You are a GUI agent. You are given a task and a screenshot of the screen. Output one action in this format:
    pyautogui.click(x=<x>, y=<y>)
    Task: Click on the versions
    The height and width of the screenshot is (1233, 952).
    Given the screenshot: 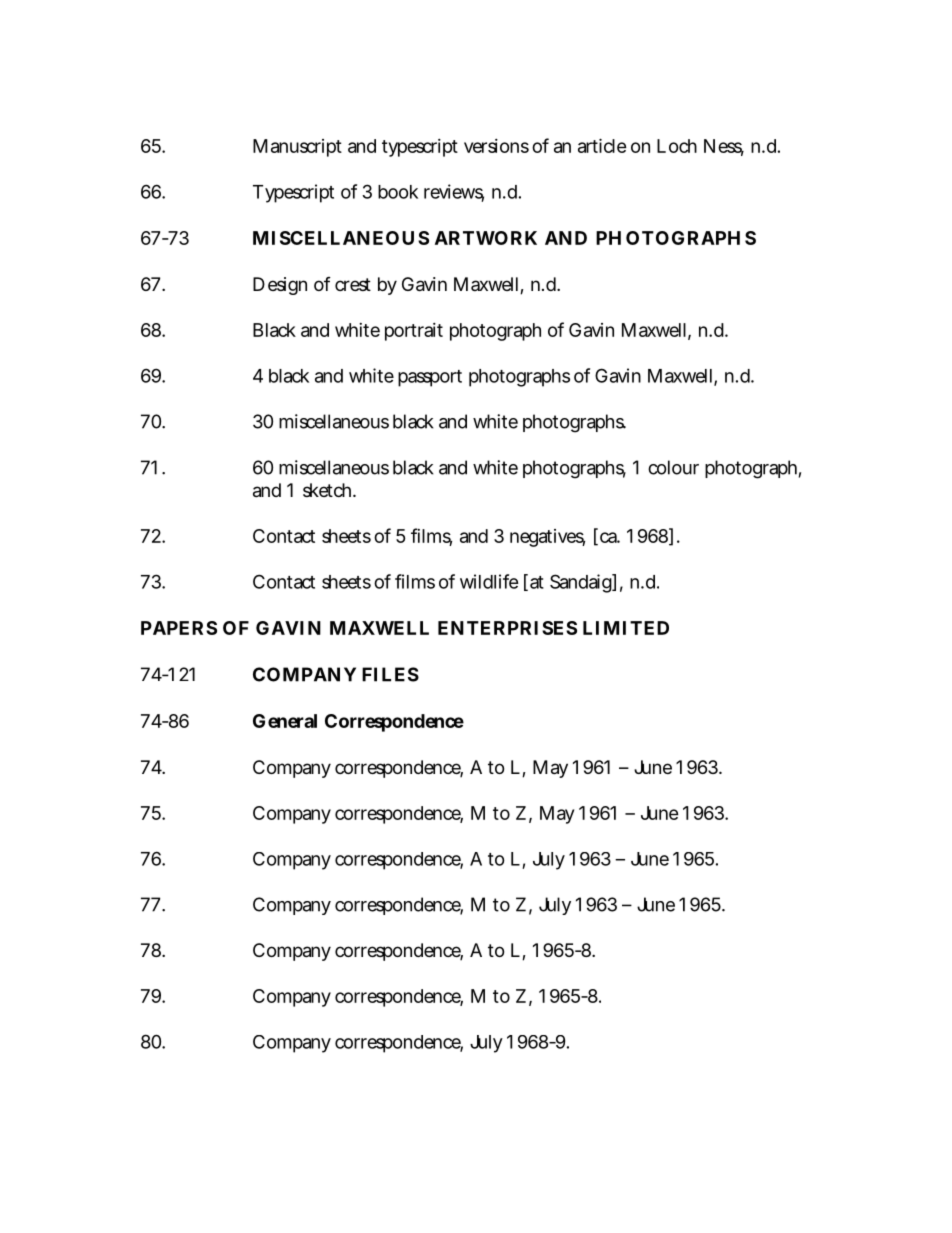 What is the action you would take?
    pyautogui.click(x=496, y=146)
